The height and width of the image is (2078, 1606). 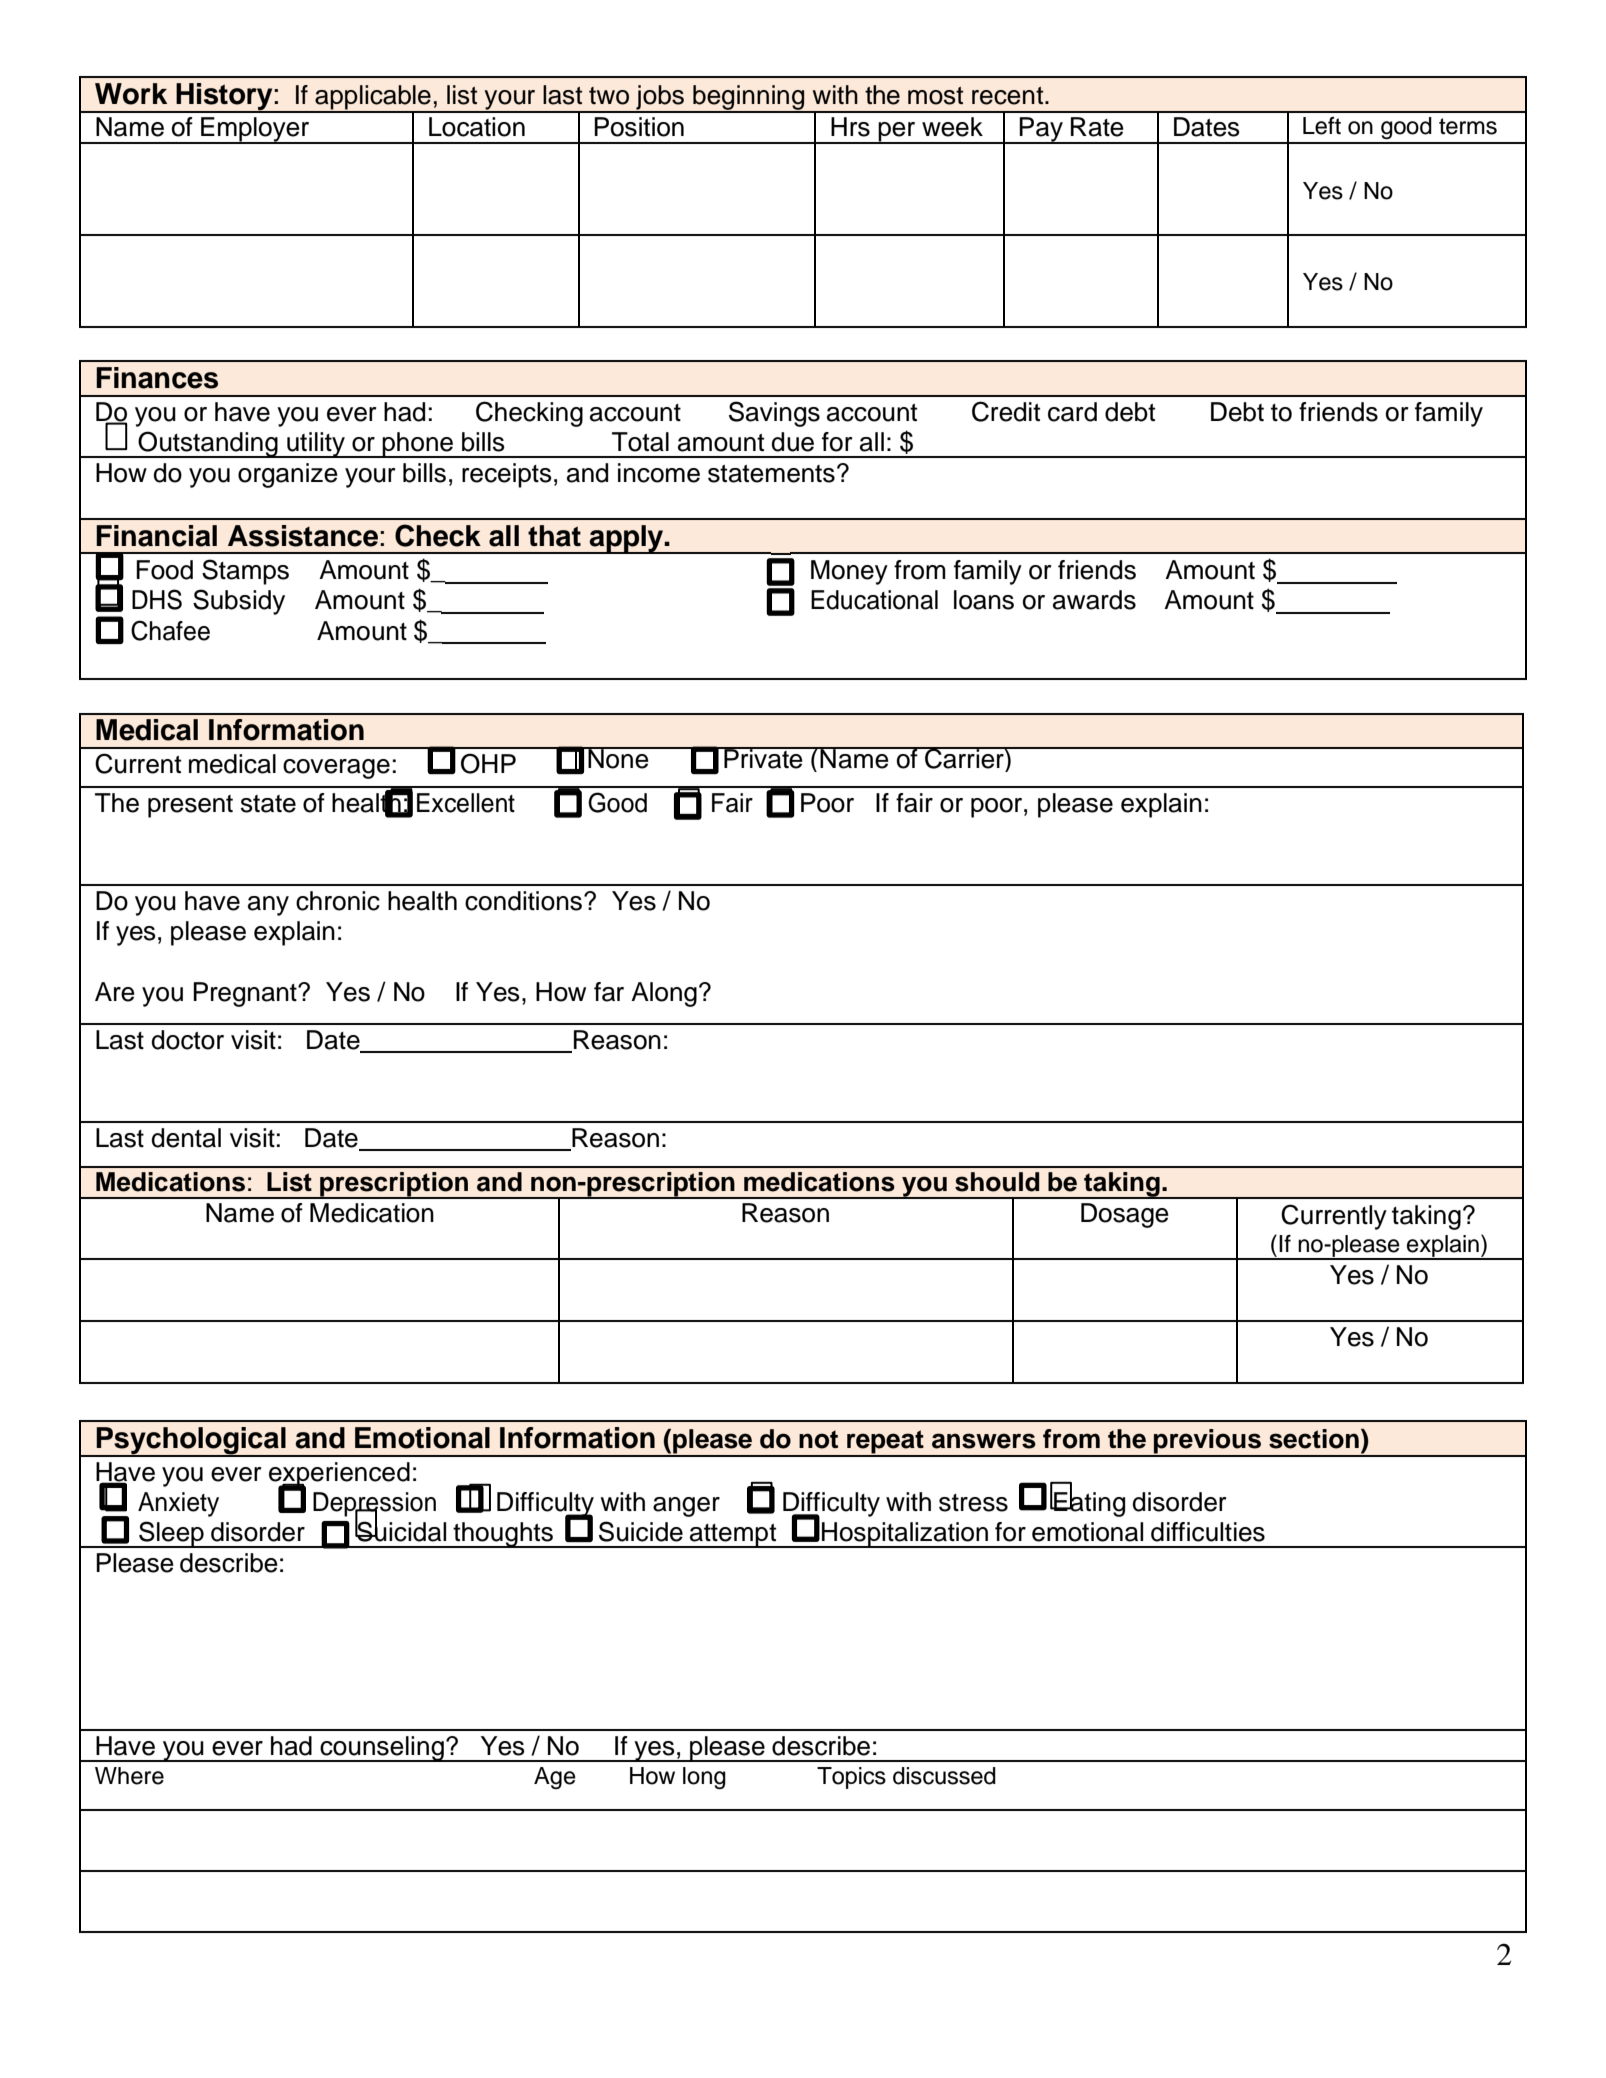 I want to click on counseling, so click(x=382, y=1749).
